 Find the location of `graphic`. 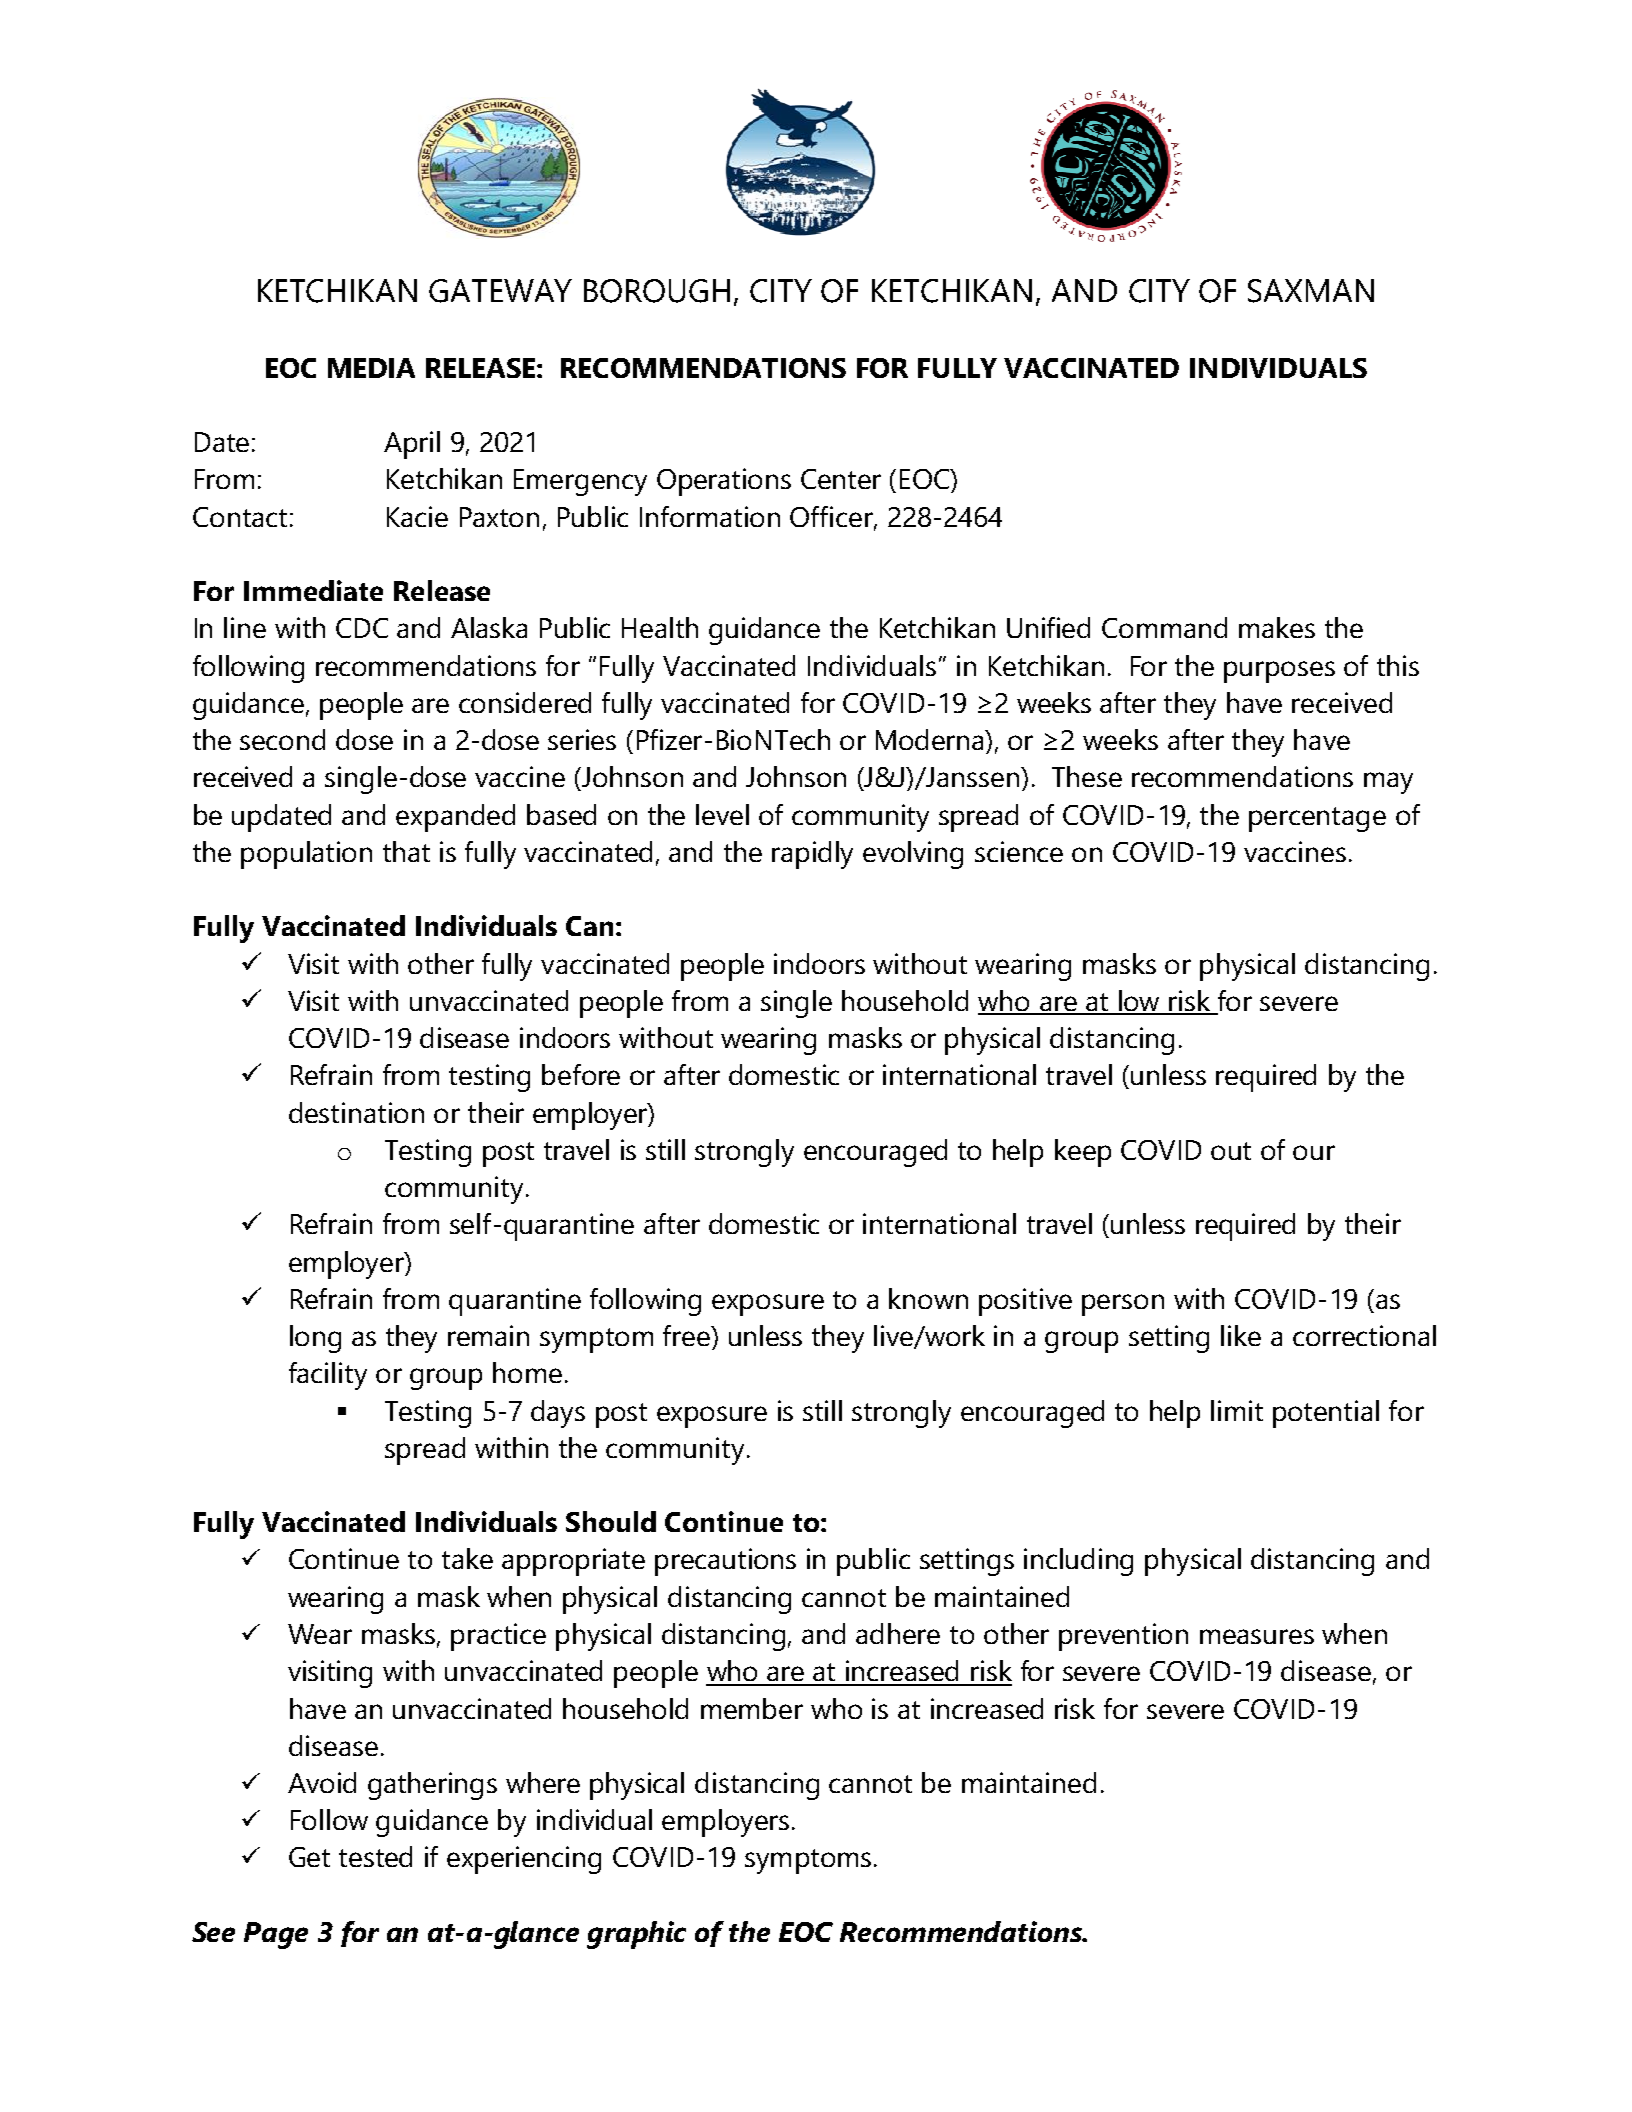

graphic is located at coordinates (636, 1935).
